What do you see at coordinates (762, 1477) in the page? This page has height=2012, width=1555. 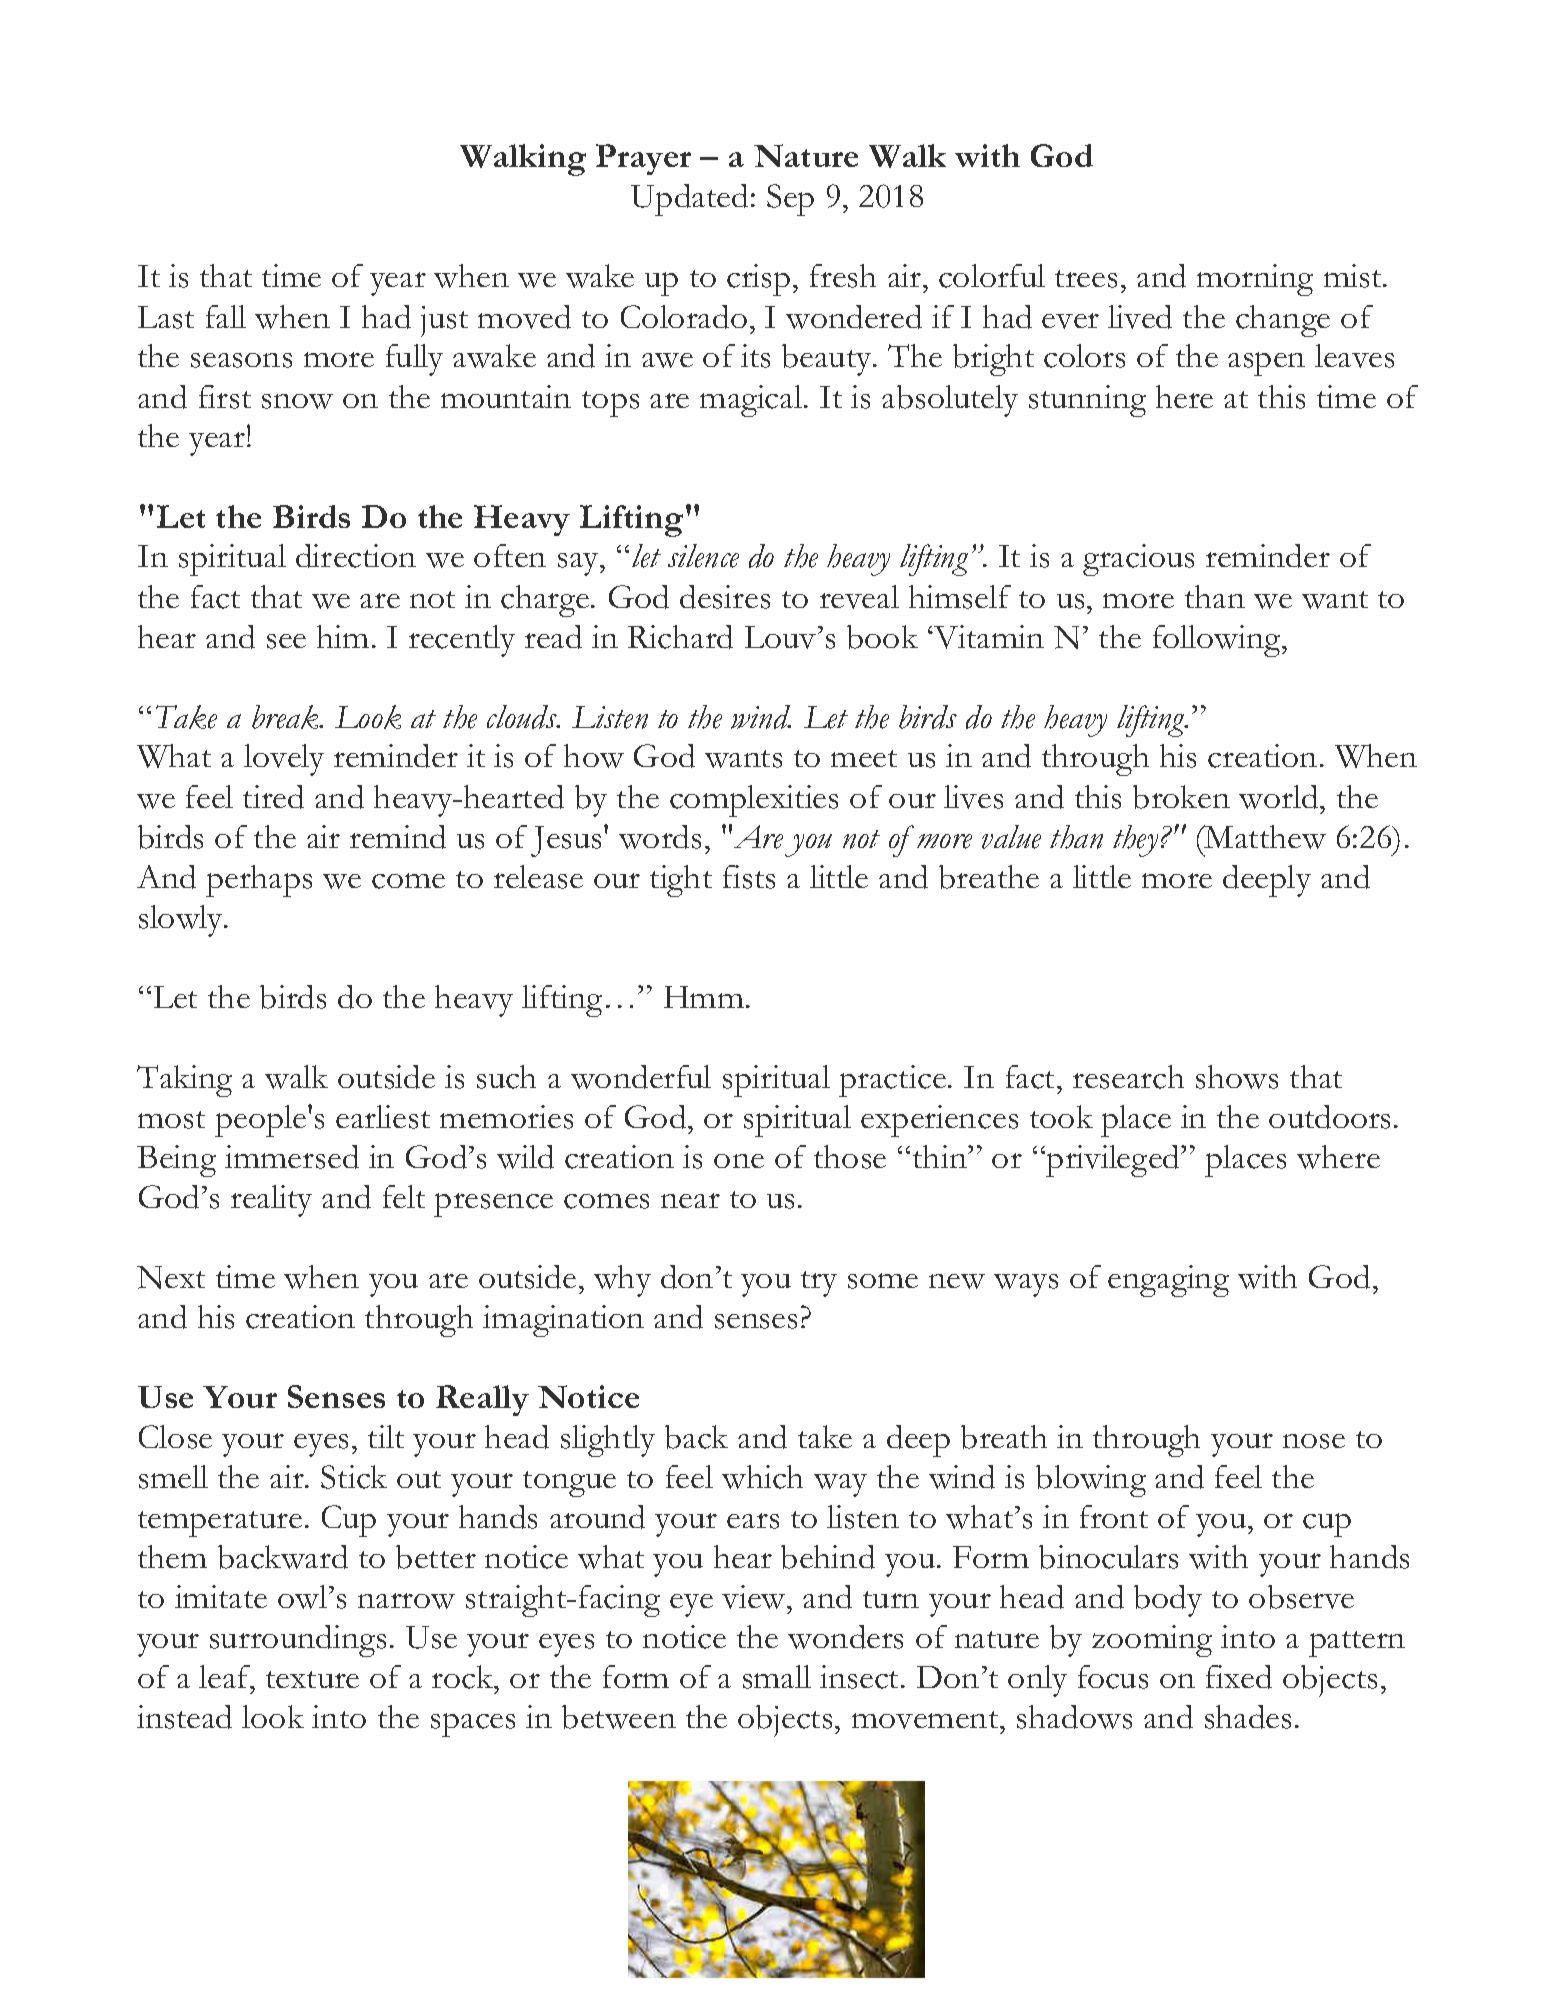 I see `which` at bounding box center [762, 1477].
